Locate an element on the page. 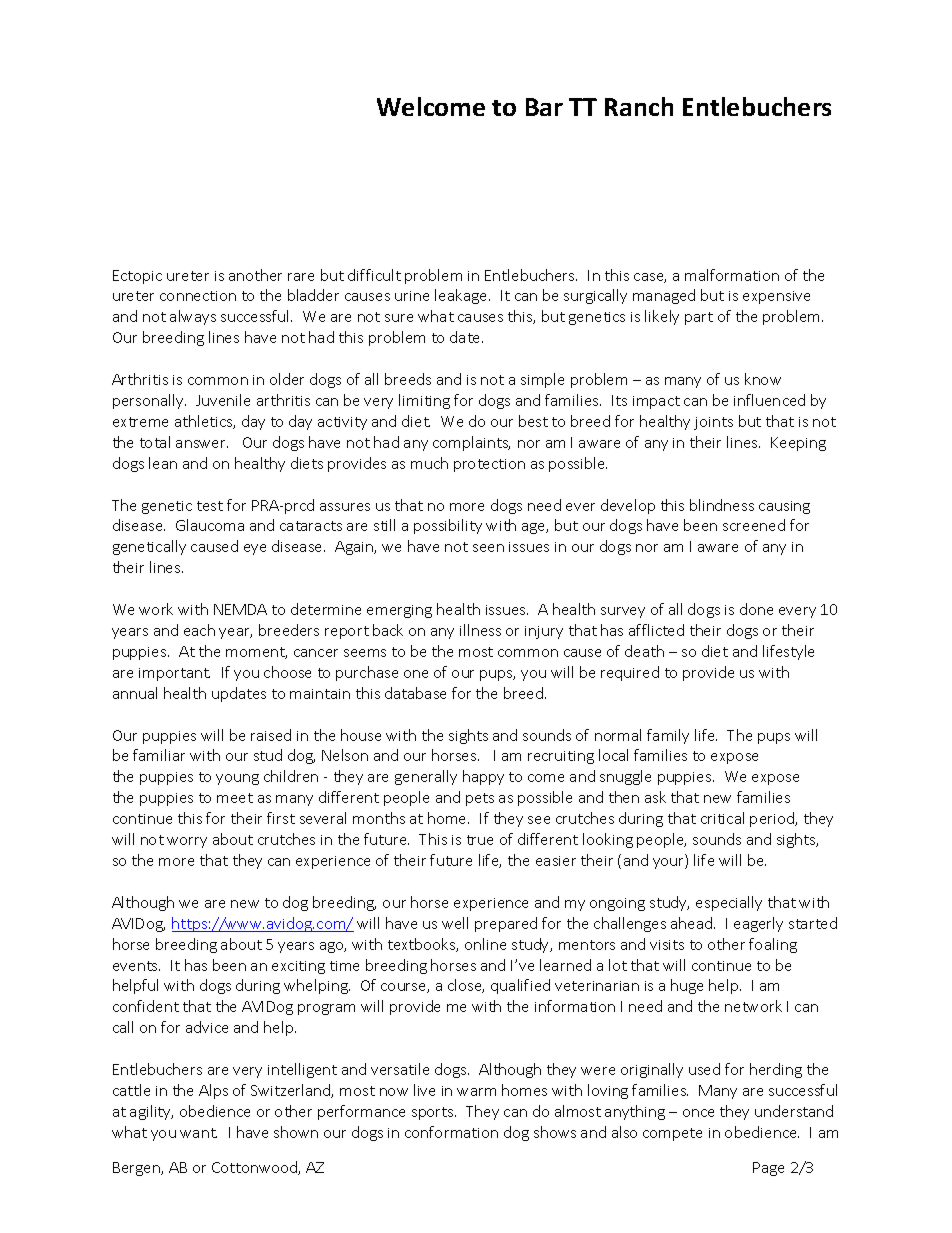 This document has width=952, height=1233. Glaucoma is located at coordinates (210, 525).
